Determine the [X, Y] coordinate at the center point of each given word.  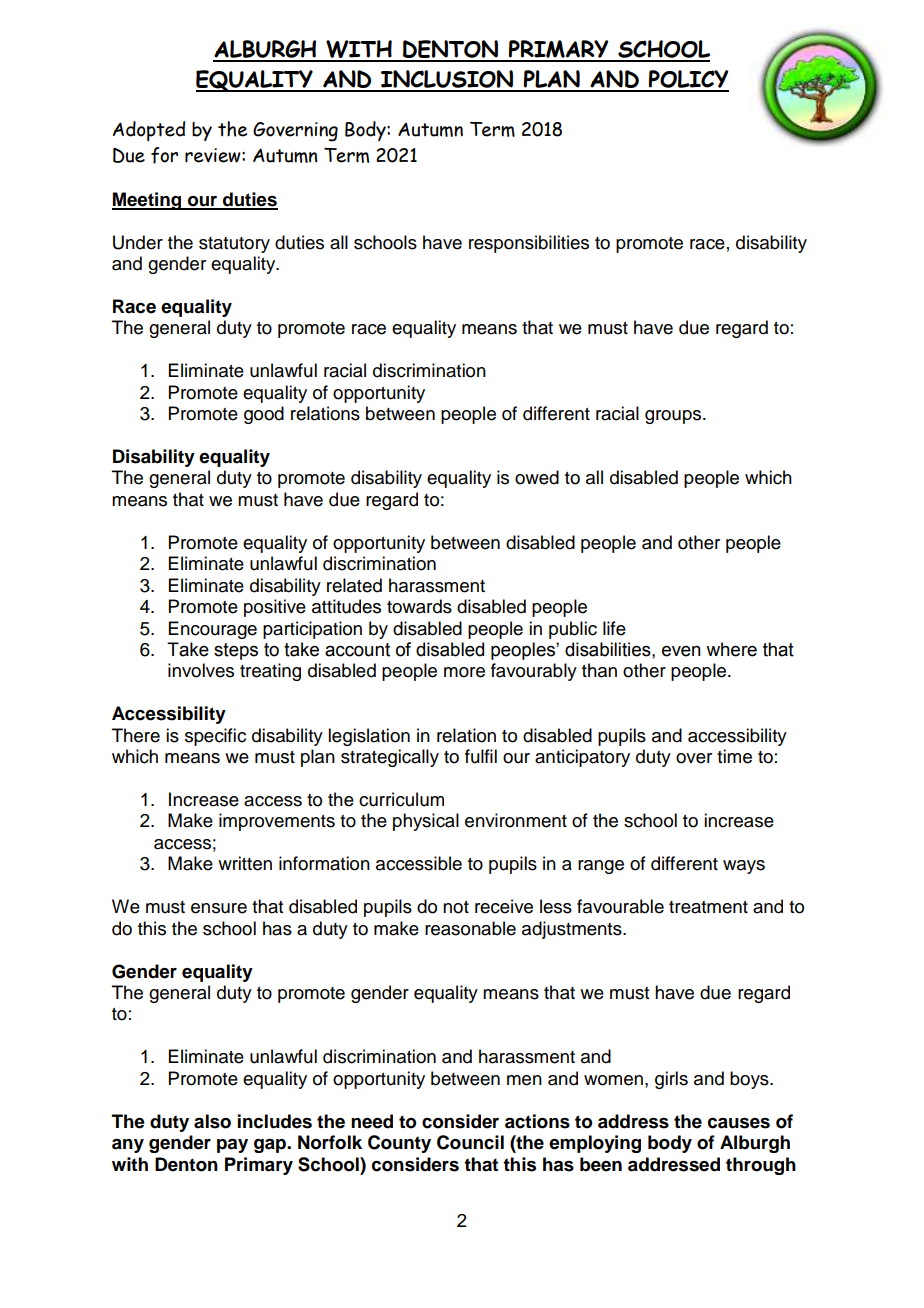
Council [470, 1142]
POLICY [688, 80]
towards [419, 606]
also [212, 1121]
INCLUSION [447, 80]
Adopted [149, 131]
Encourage [213, 630]
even [681, 651]
